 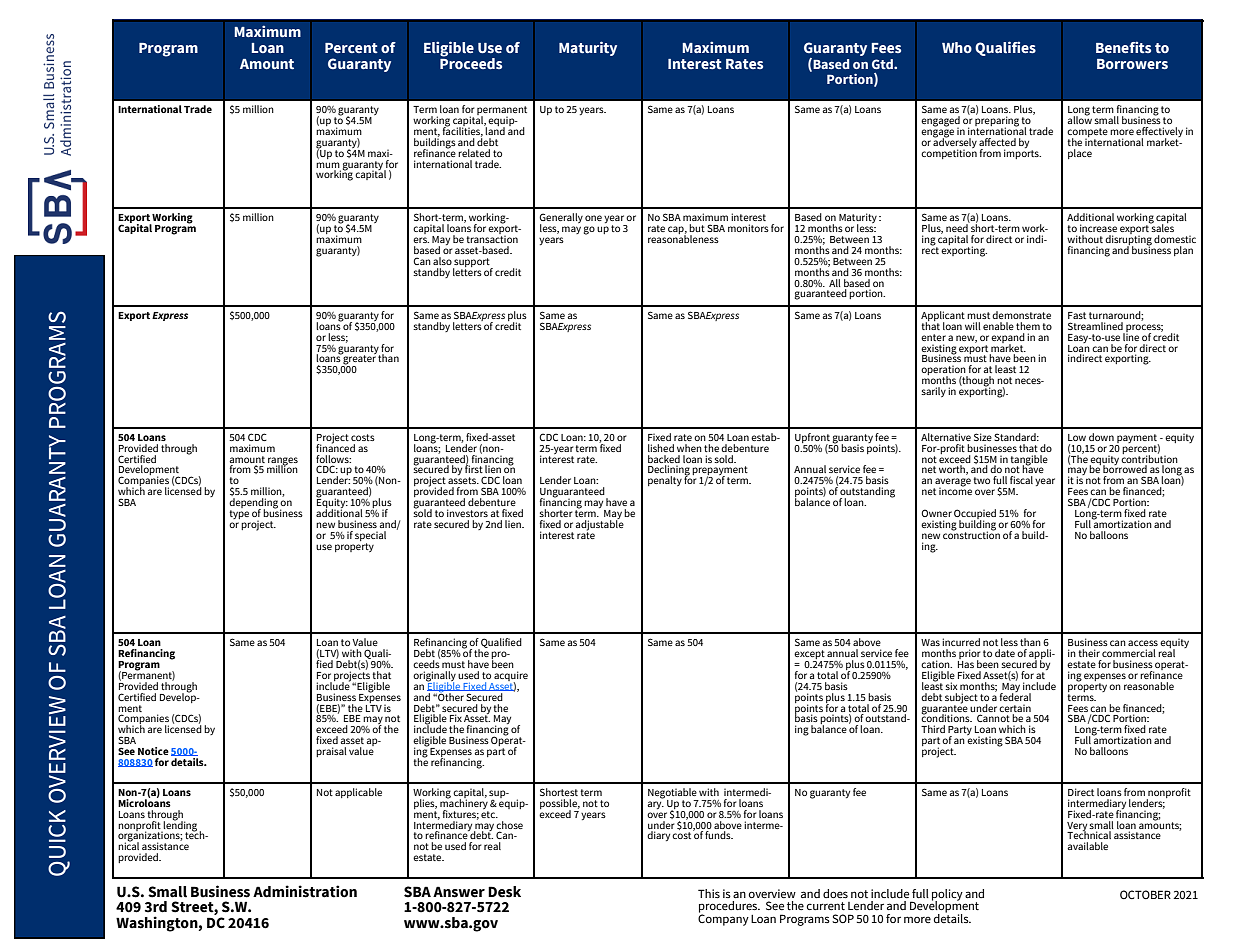 I want to click on This, so click(x=709, y=893).
